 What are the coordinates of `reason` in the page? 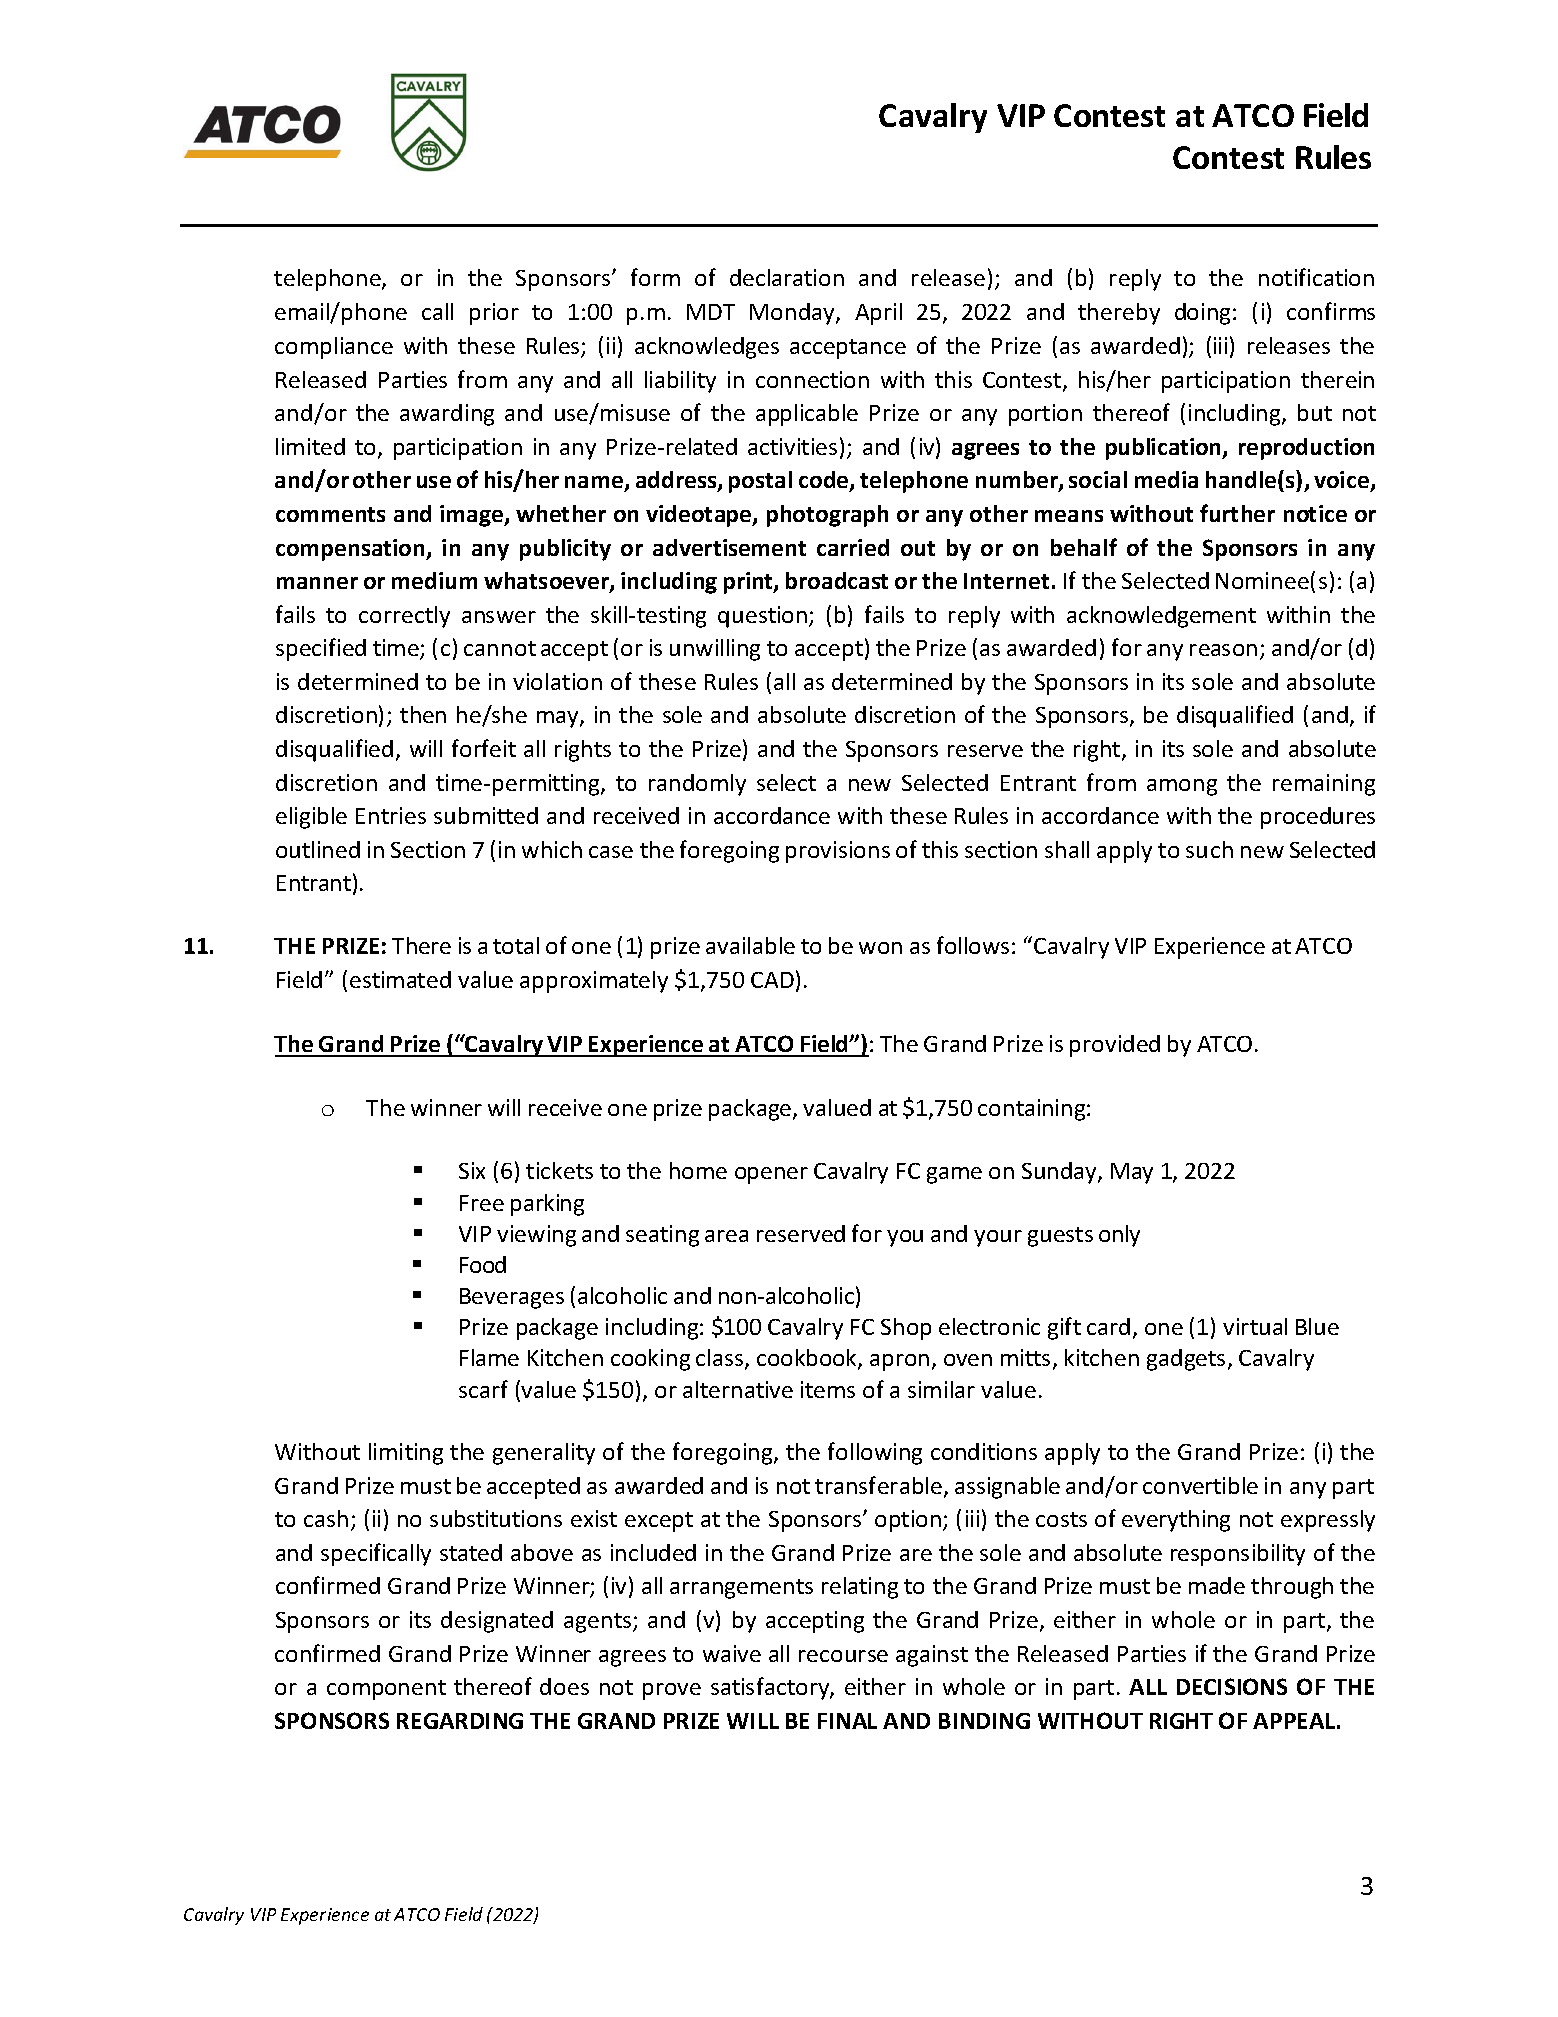 It's located at (1223, 650).
